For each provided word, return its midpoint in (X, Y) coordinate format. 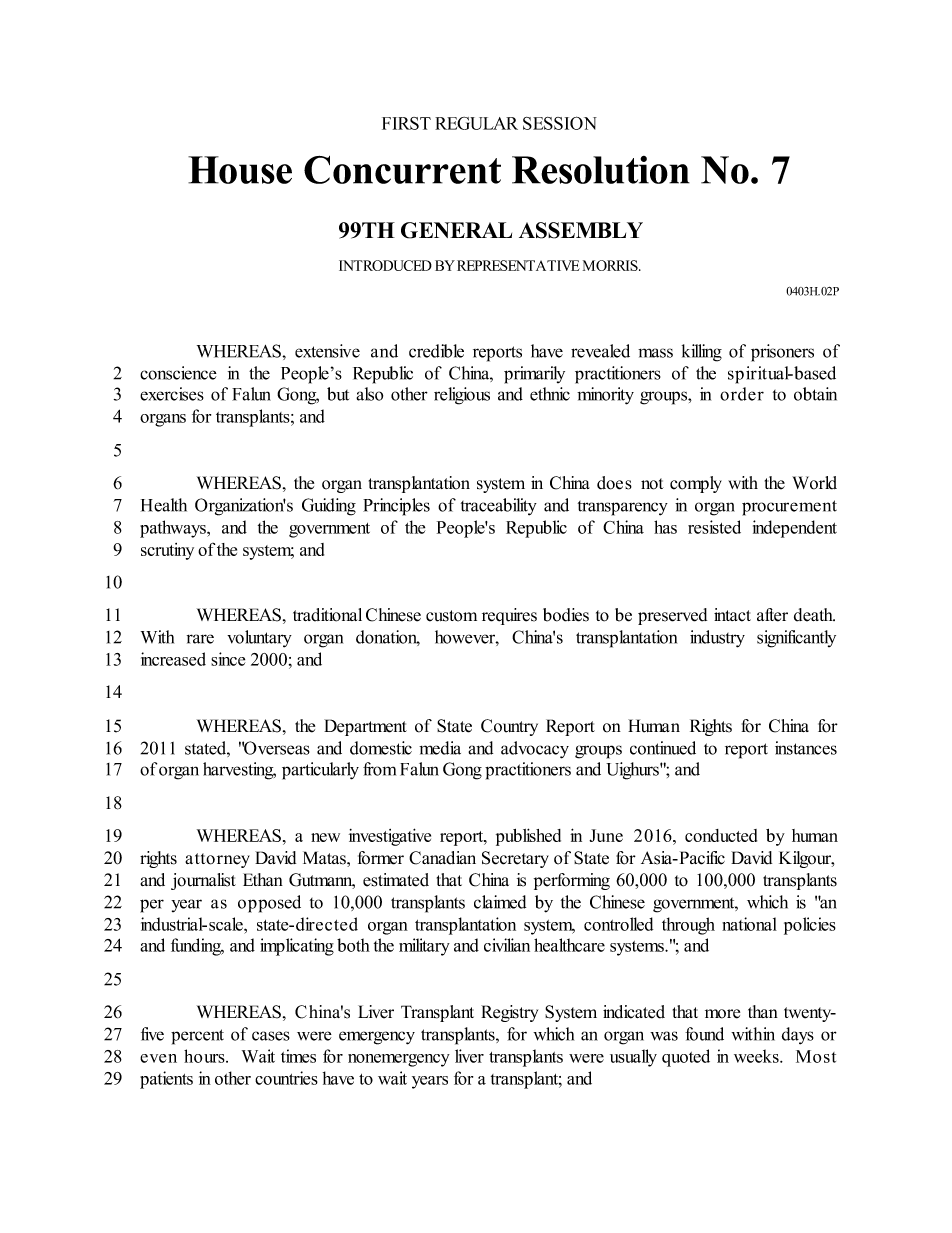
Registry (509, 1013)
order (742, 394)
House (240, 170)
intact (732, 615)
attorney (217, 860)
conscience (178, 373)
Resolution (601, 170)
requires (509, 616)
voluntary (259, 639)
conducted (721, 835)
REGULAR (476, 123)
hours (205, 1056)
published (528, 837)
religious (462, 396)
